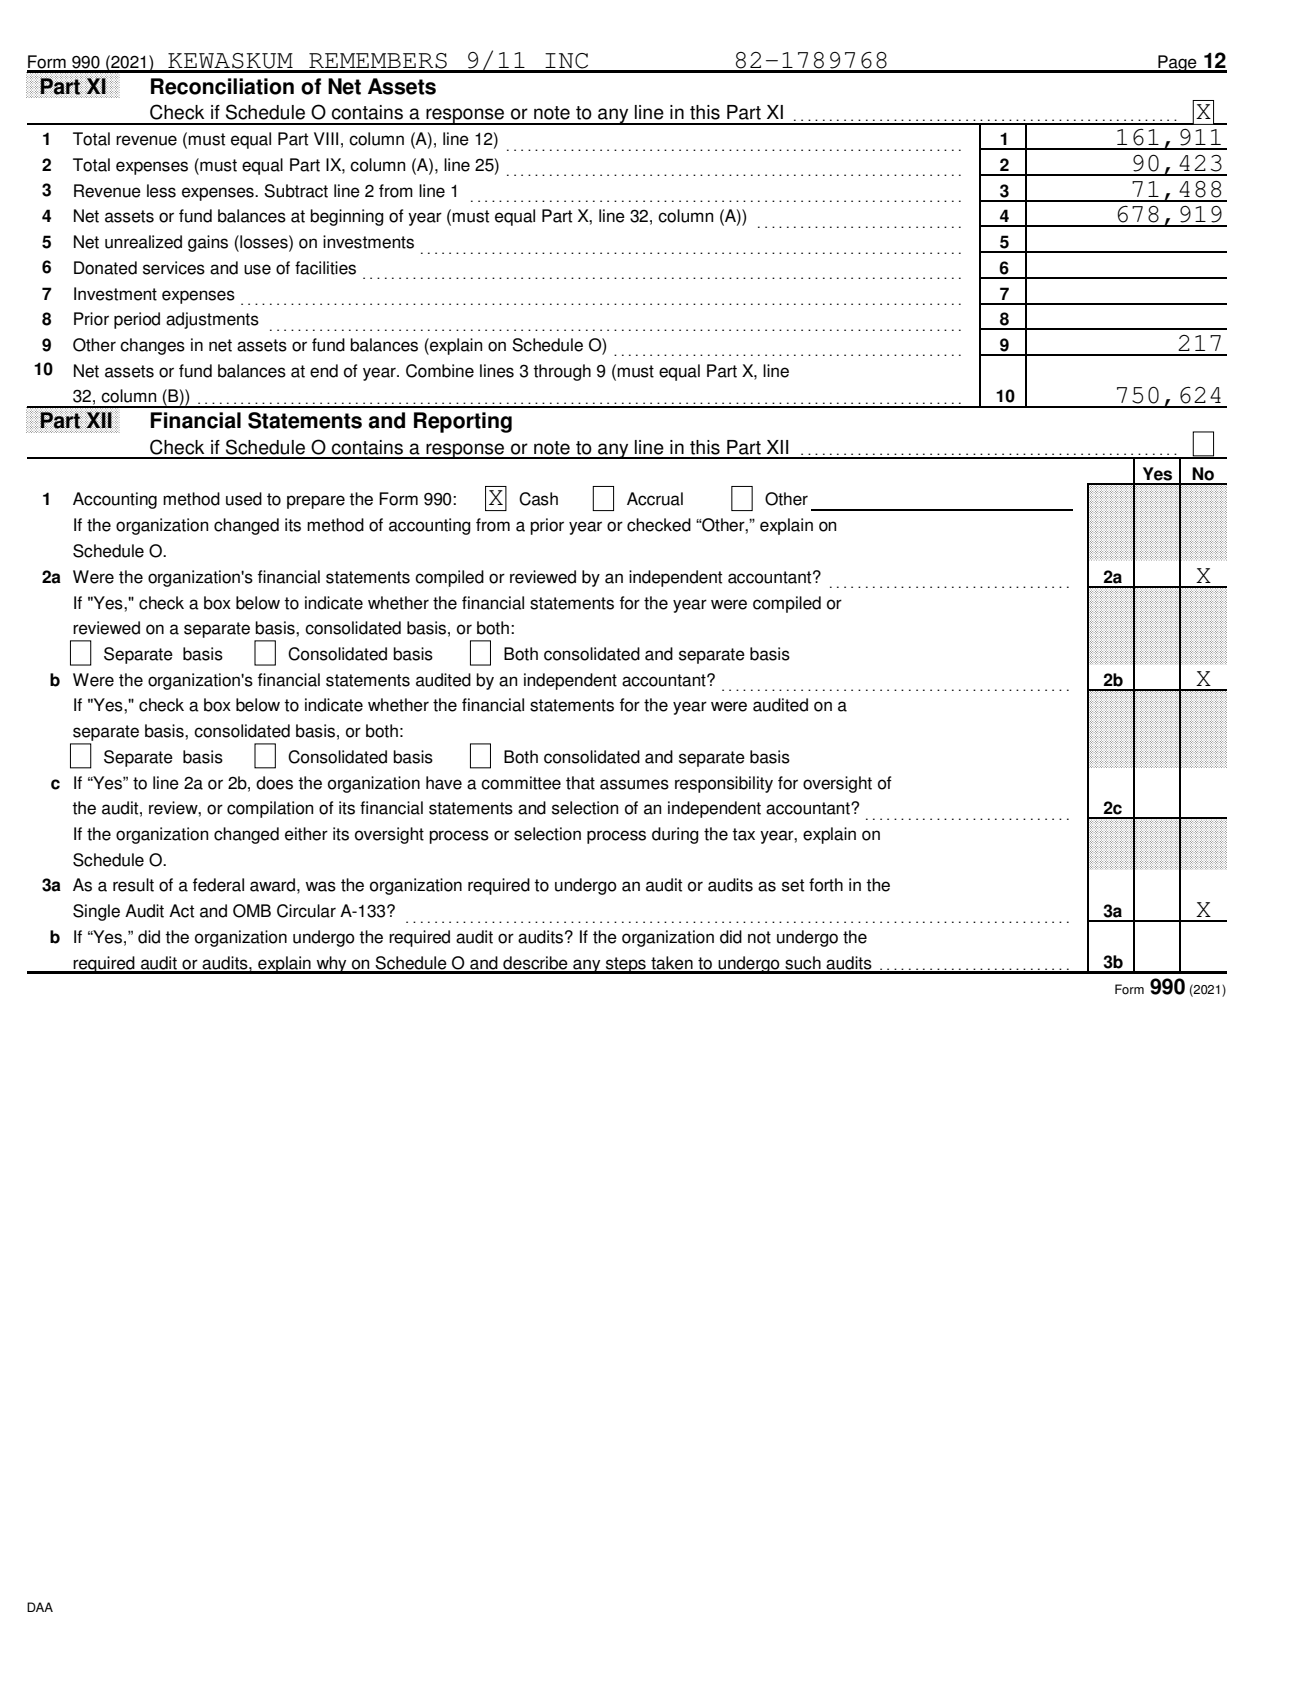  What do you see at coordinates (222, 86) in the document?
I see `Reconciliation` at bounding box center [222, 86].
